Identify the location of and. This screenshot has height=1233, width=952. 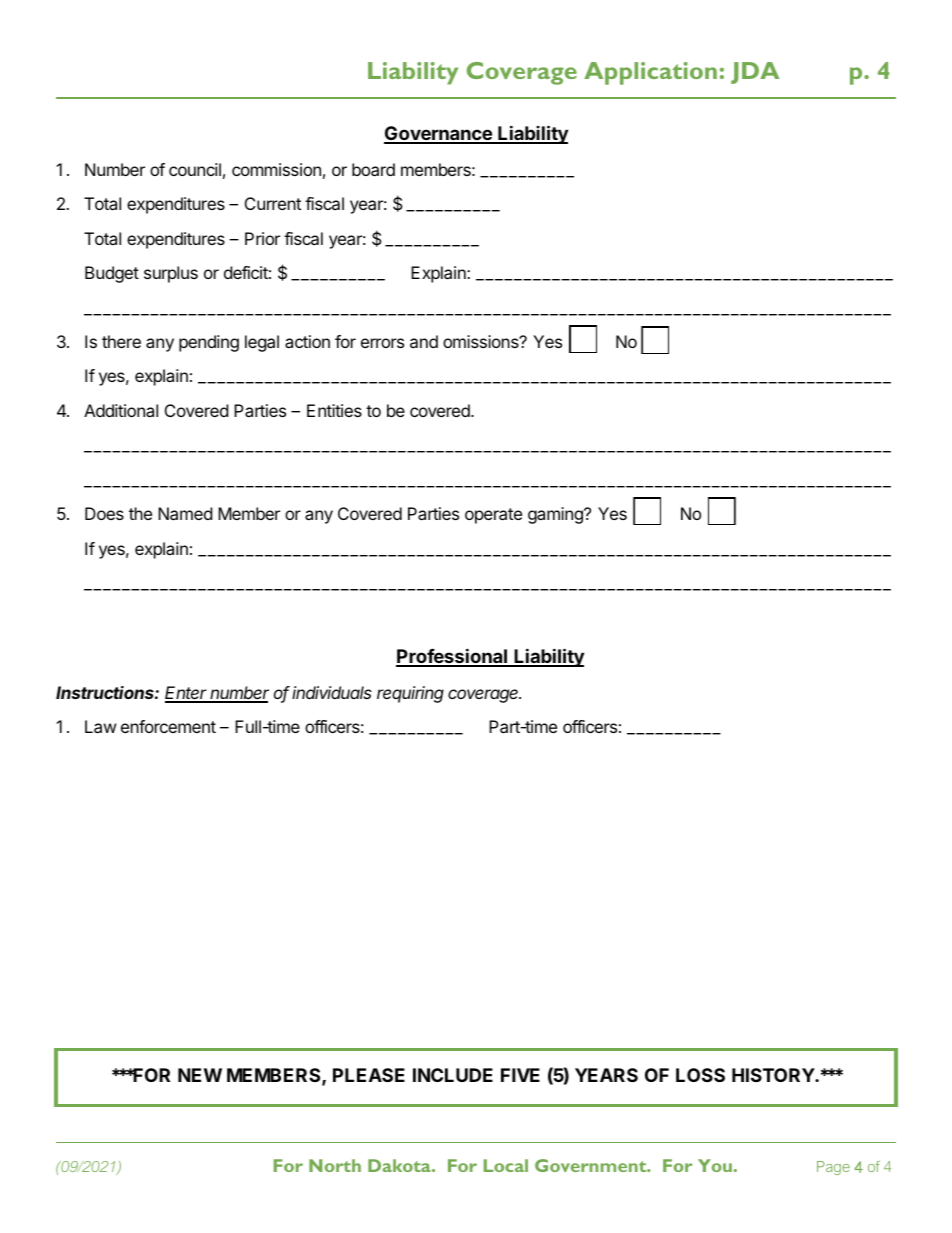
(424, 341).
